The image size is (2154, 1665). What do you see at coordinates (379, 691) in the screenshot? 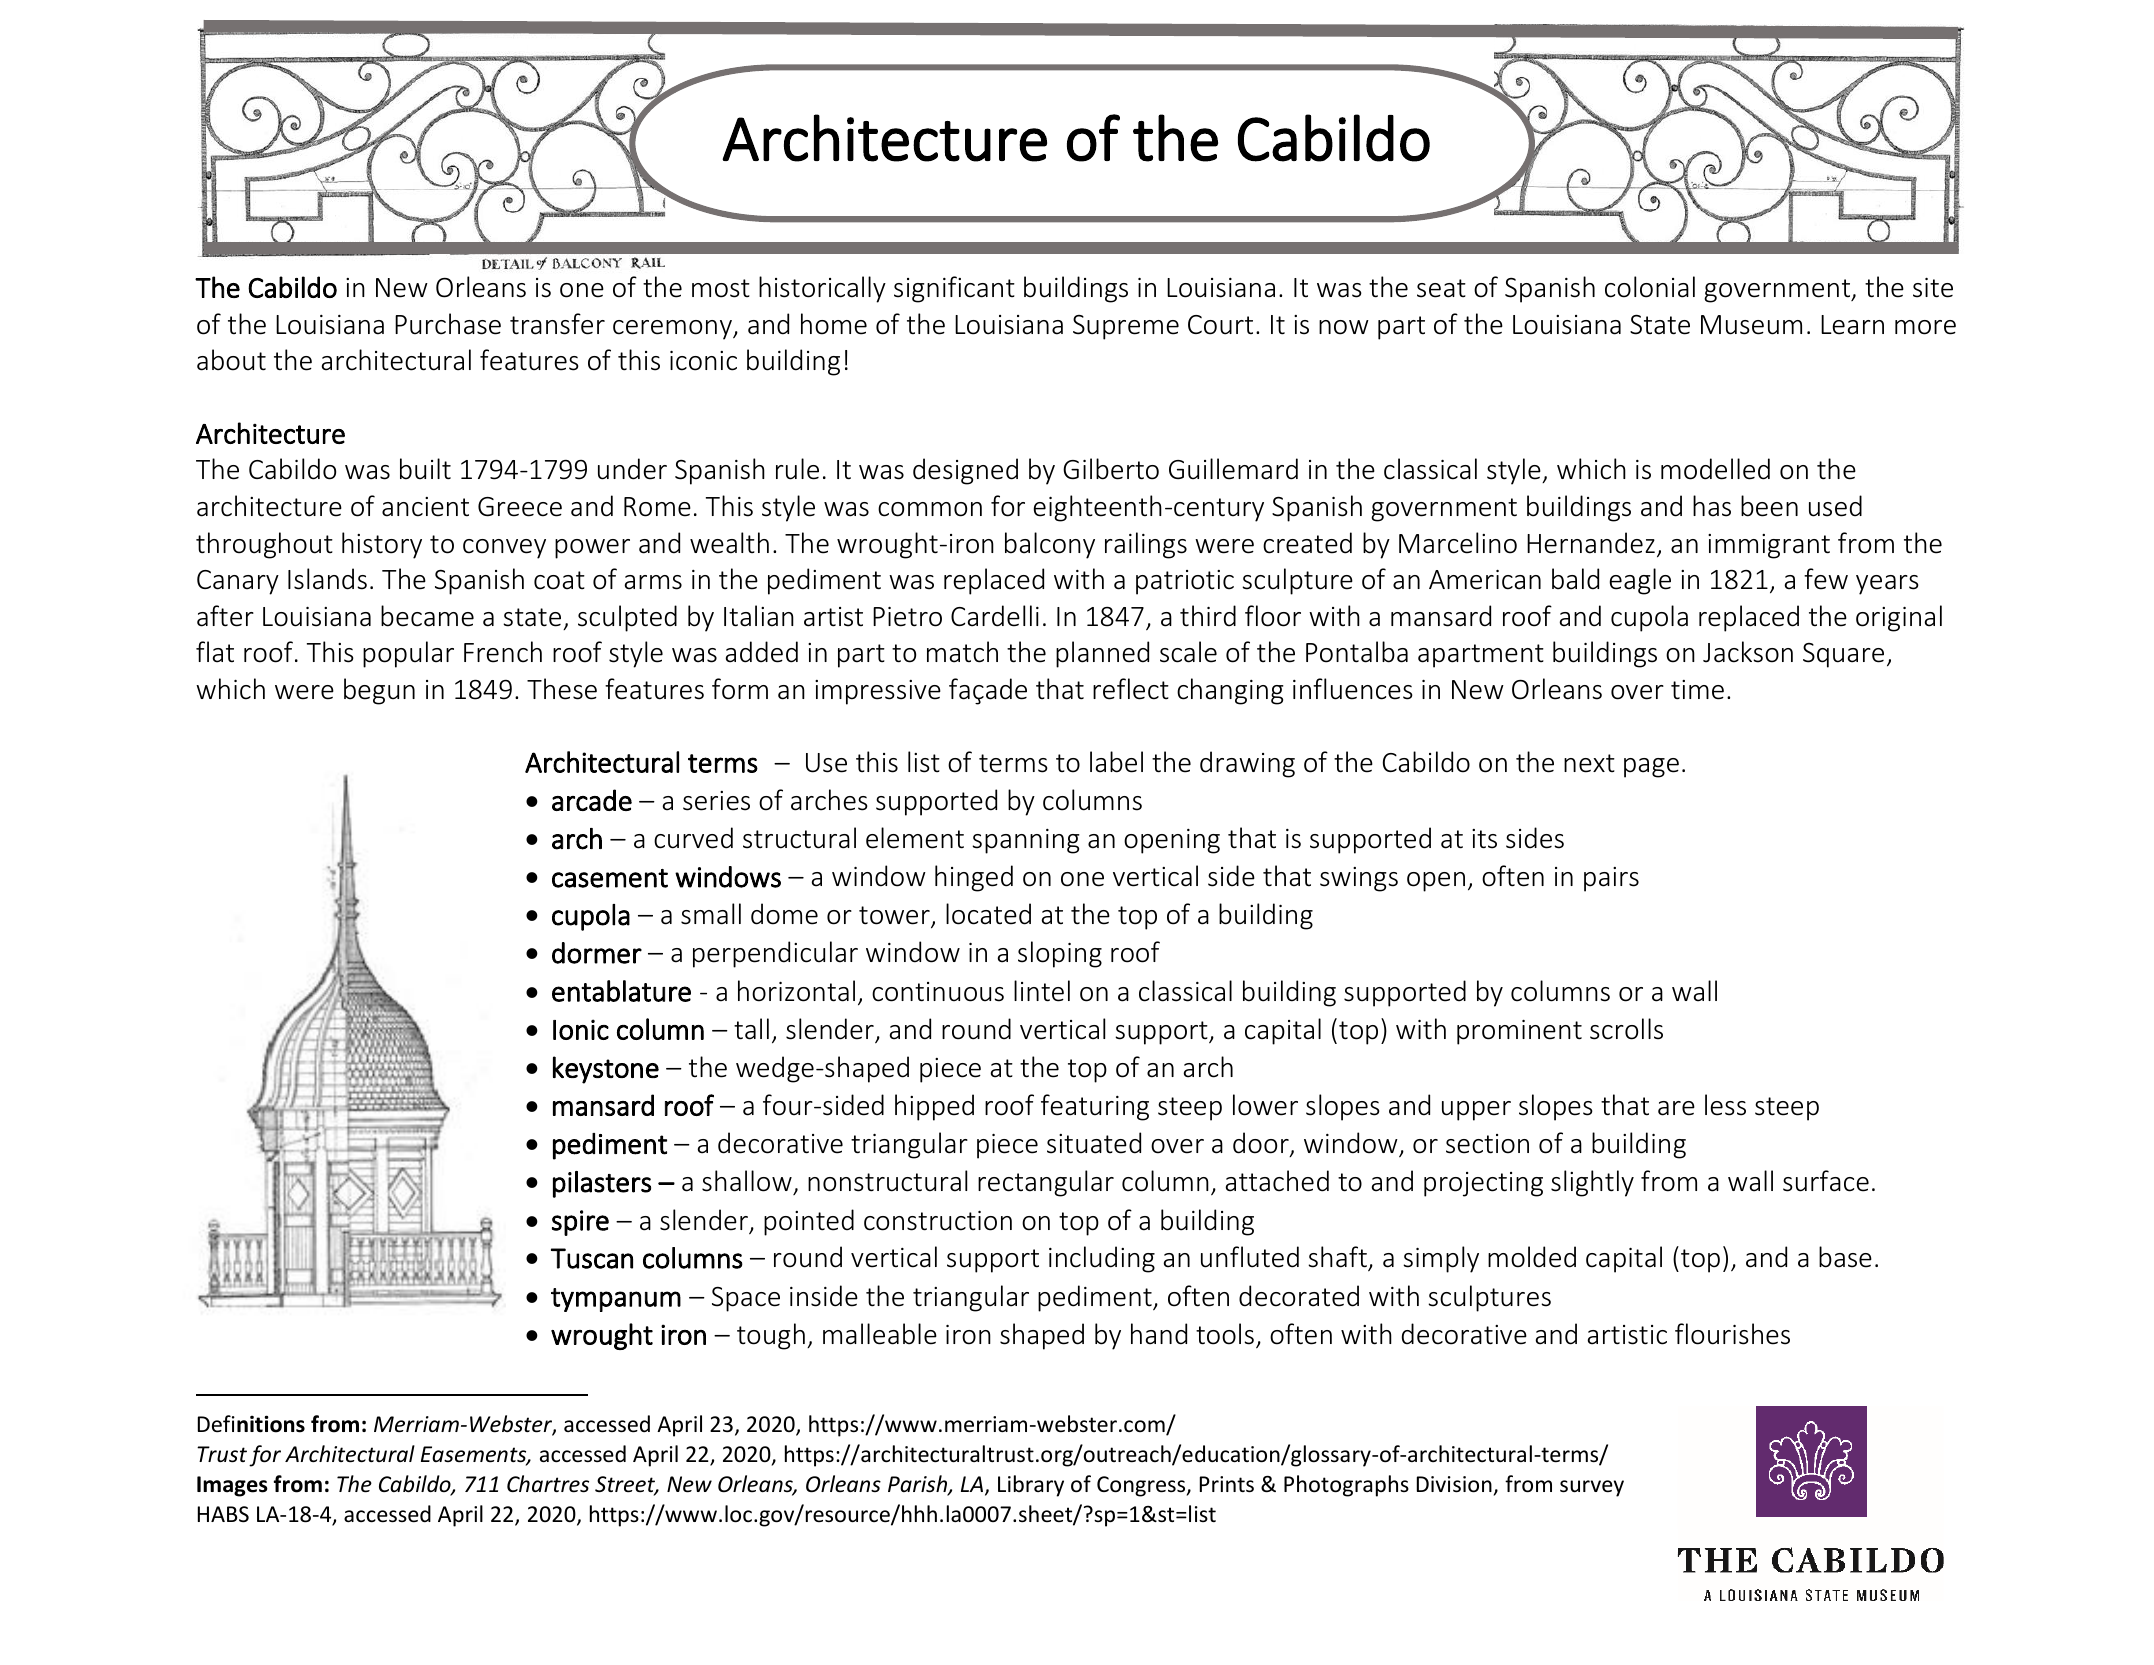
I see `begun` at bounding box center [379, 691].
